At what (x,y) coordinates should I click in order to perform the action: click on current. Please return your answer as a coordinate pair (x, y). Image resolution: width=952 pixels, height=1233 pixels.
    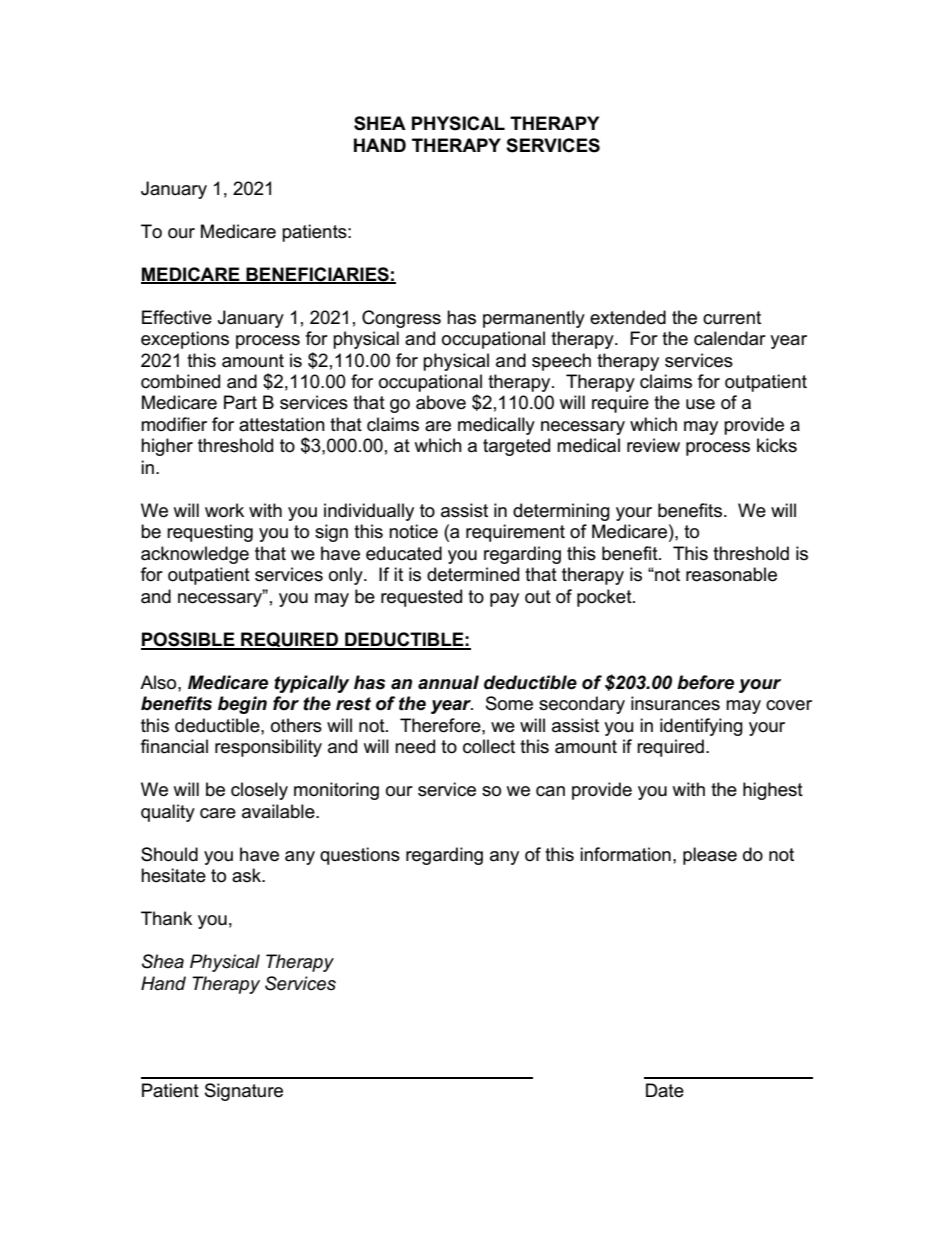
    Looking at the image, I should click on (732, 318).
